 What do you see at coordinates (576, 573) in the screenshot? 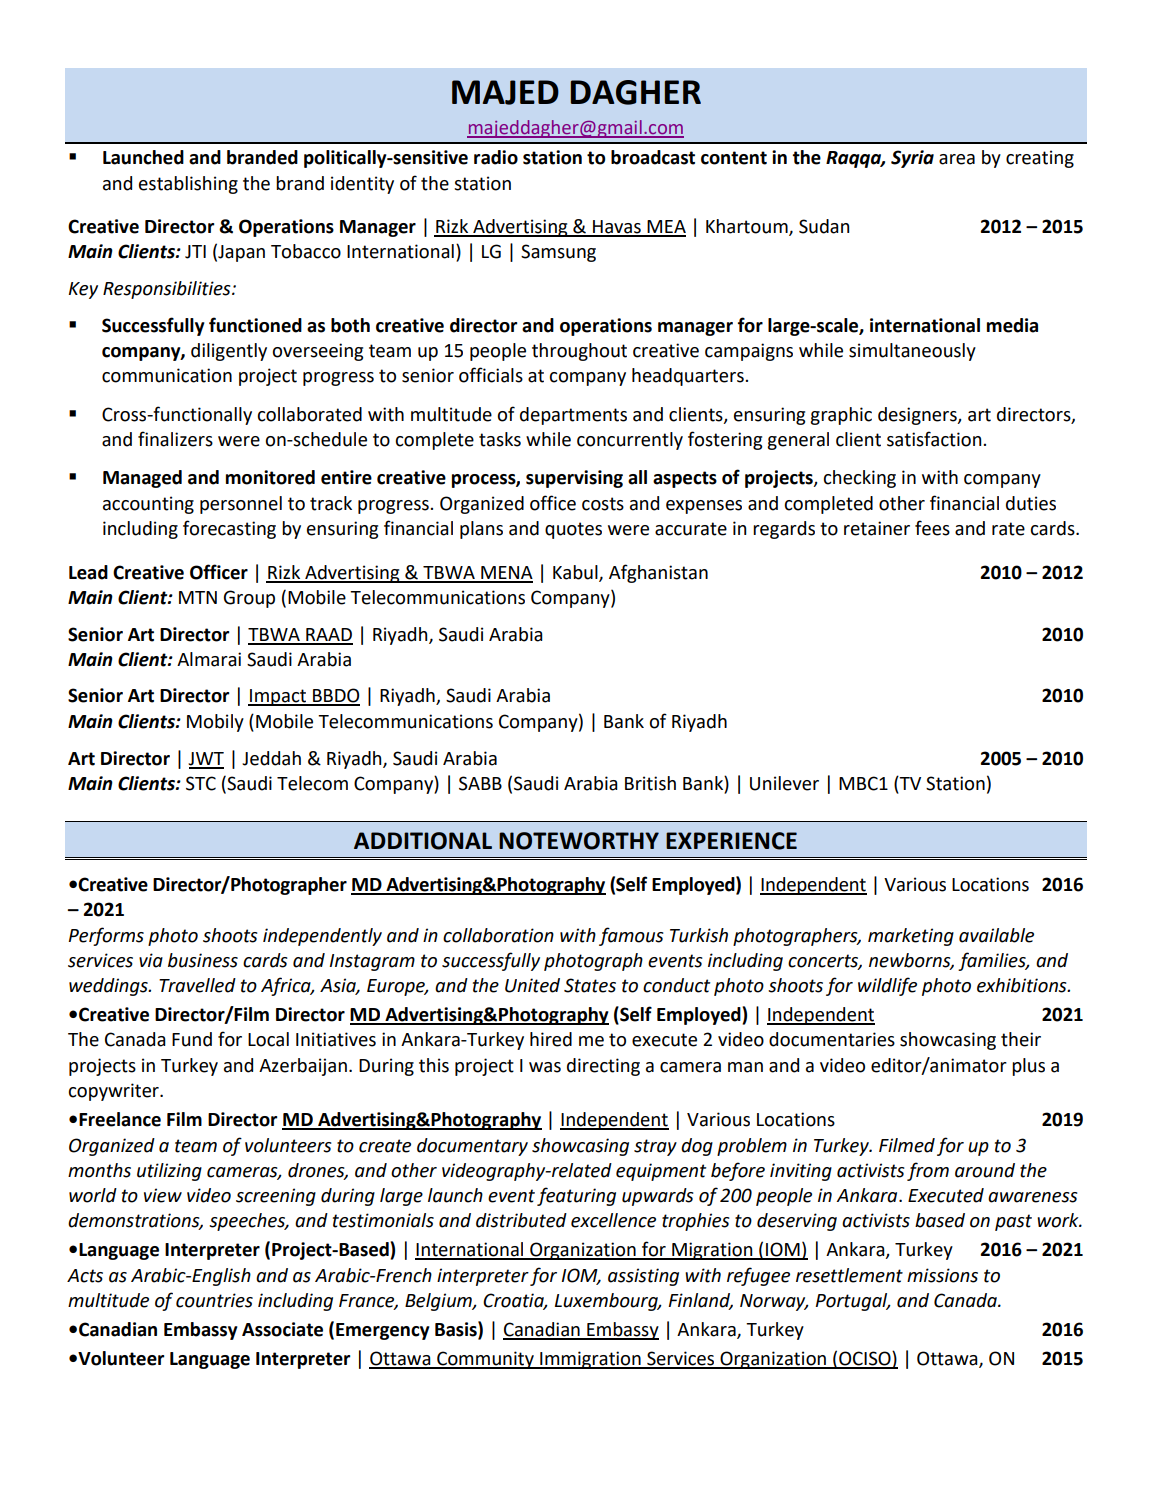
I see `Kabul` at bounding box center [576, 573].
